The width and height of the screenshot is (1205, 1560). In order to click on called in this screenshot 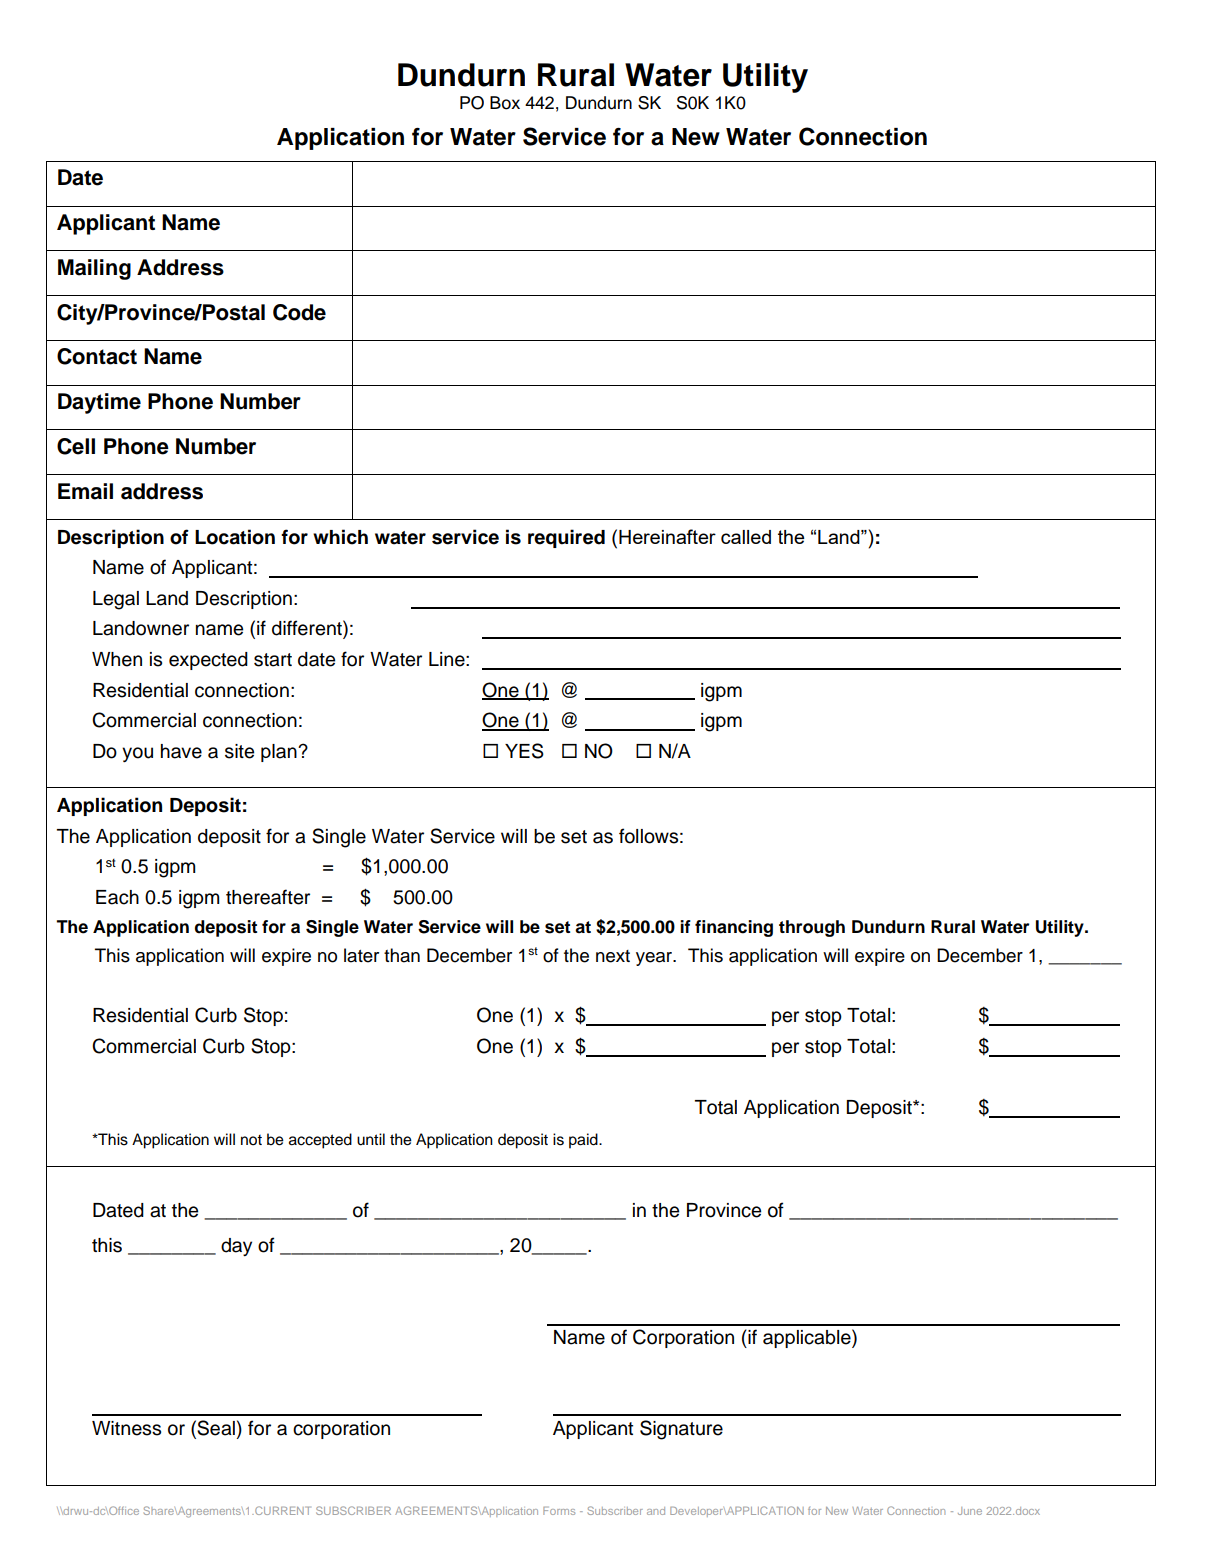, I will do `click(746, 537)`.
